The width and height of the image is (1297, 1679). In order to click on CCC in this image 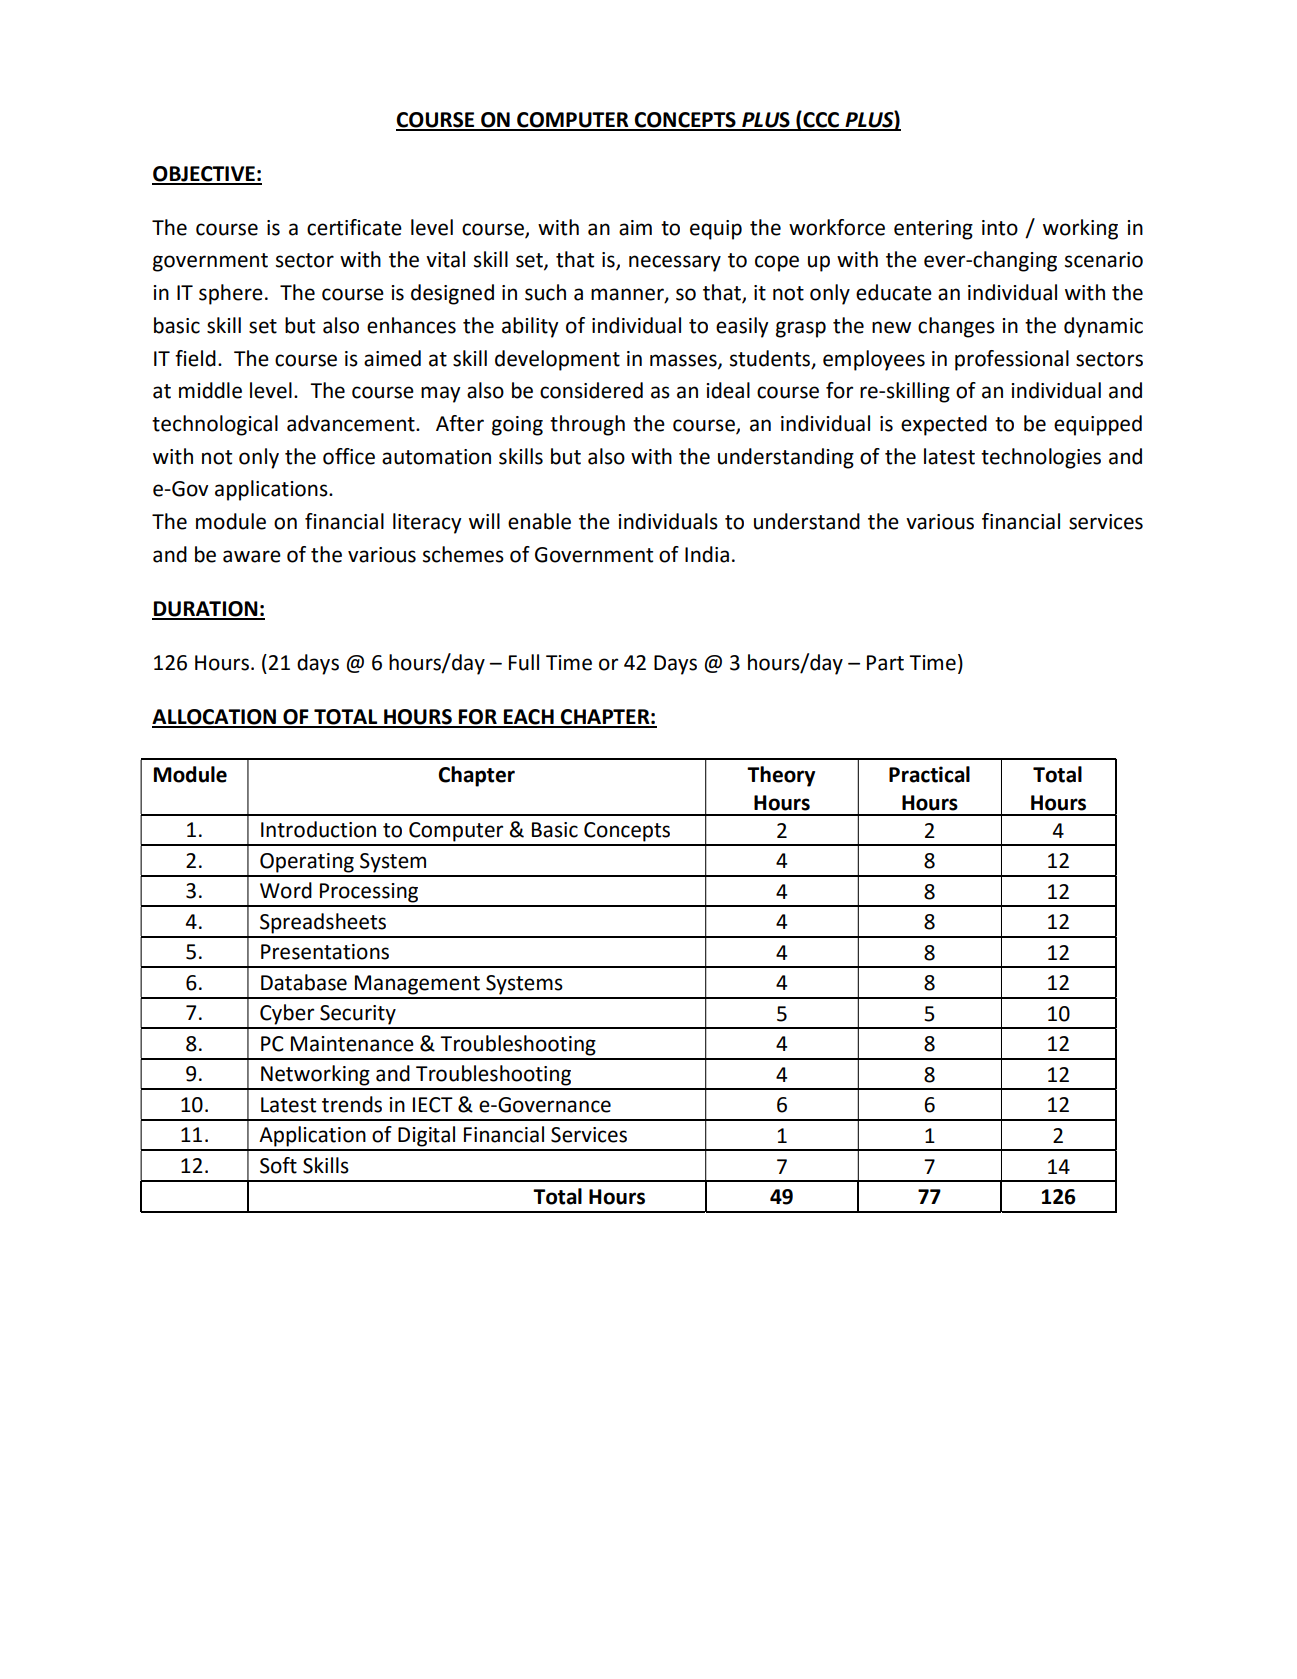, I will do `click(821, 120)`.
